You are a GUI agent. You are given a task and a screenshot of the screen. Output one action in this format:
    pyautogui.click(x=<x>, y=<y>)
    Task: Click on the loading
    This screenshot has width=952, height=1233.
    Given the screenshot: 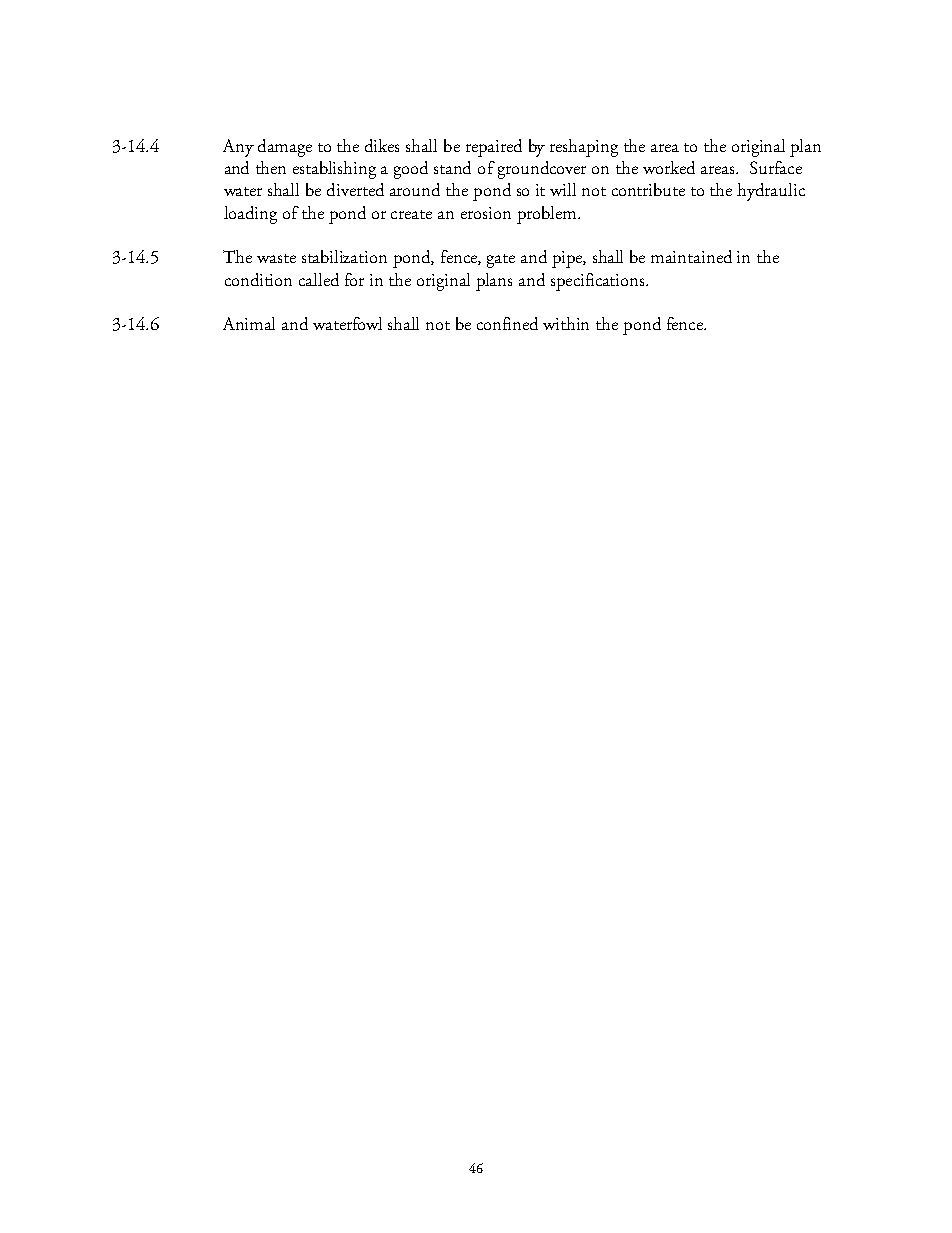 What is the action you would take?
    pyautogui.click(x=250, y=215)
